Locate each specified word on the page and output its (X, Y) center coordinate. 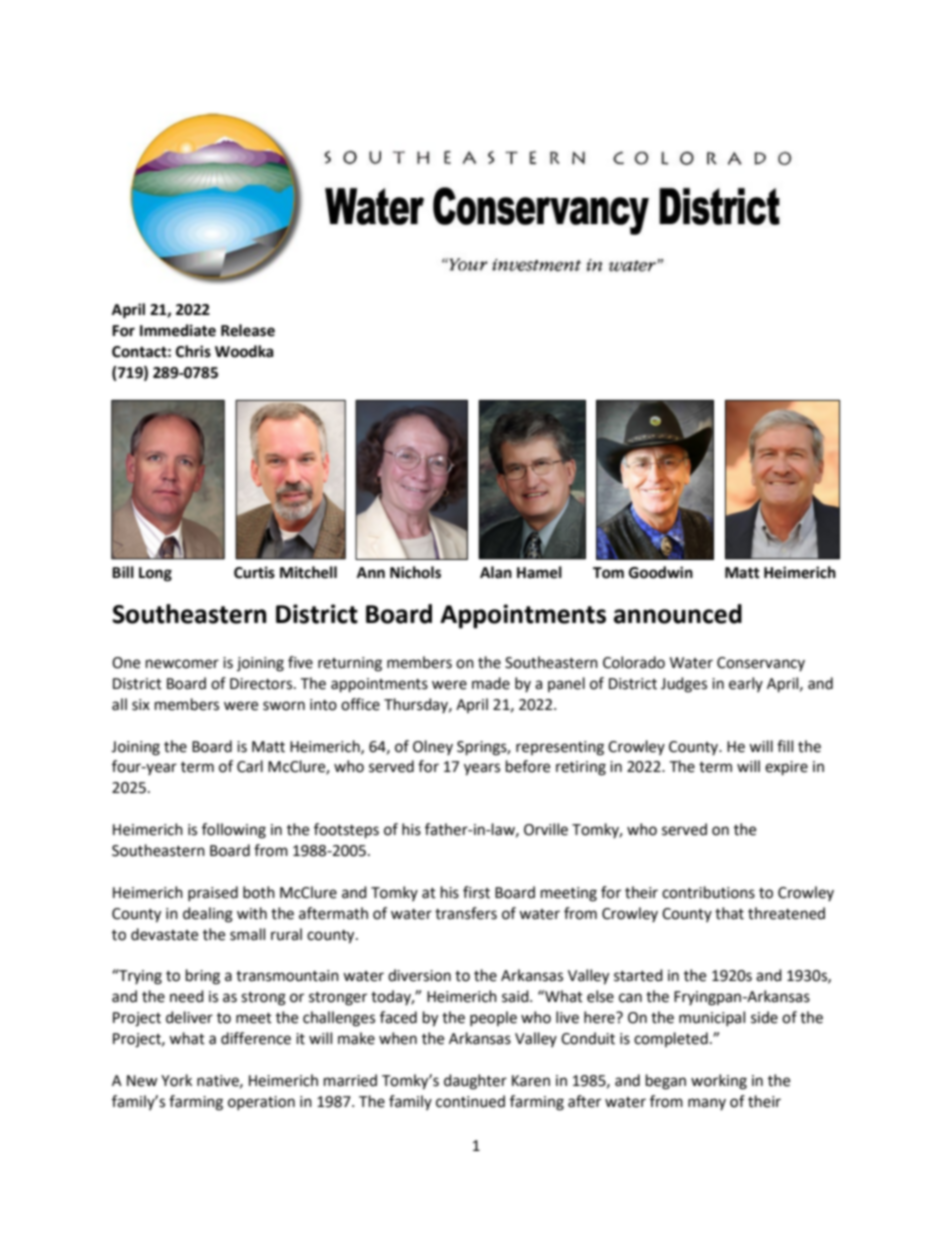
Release (248, 330)
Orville (546, 829)
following (234, 831)
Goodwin (661, 572)
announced (678, 614)
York (176, 1080)
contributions (708, 892)
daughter (475, 1082)
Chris (193, 351)
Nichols (415, 572)
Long (155, 574)
